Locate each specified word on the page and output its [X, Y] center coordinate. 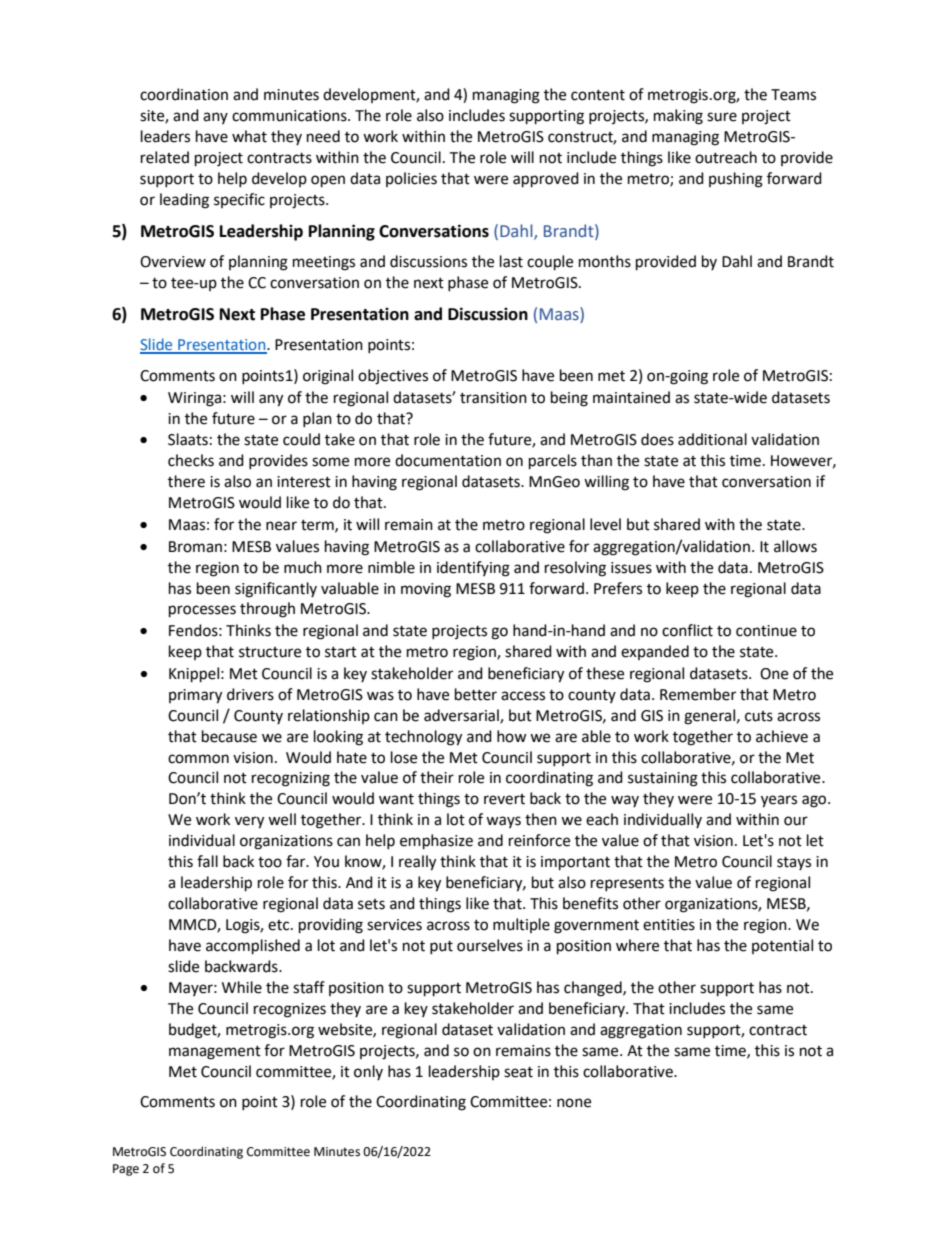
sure [722, 117]
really [417, 863]
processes [202, 611]
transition [493, 398]
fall [207, 861]
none [574, 1103]
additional [712, 439]
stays [794, 863]
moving [426, 590]
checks [191, 460]
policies [411, 179]
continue [766, 631]
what [249, 136]
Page [126, 1170]
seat [518, 1072]
